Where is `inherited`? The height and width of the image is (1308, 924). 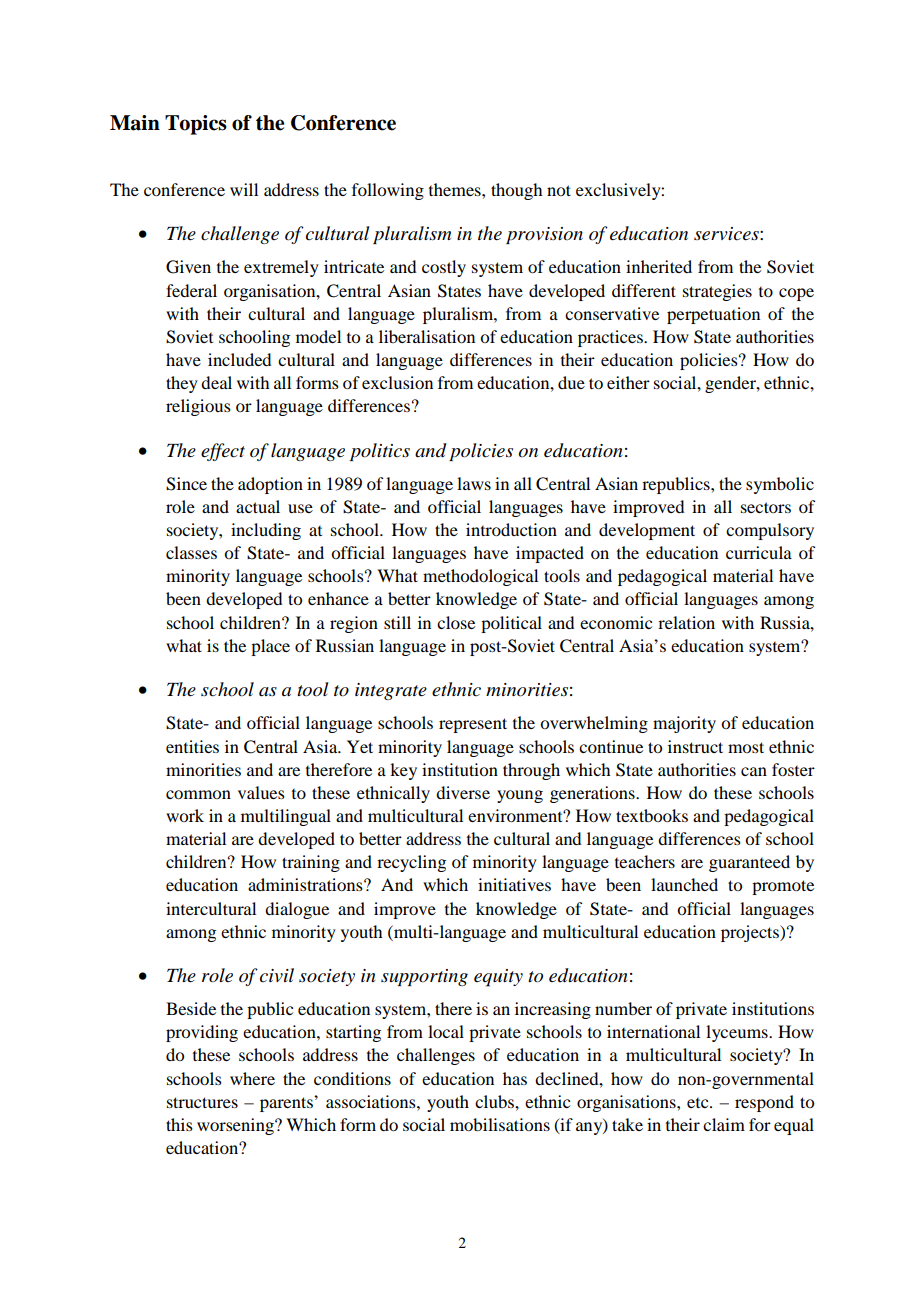
inherited is located at coordinates (659, 266).
